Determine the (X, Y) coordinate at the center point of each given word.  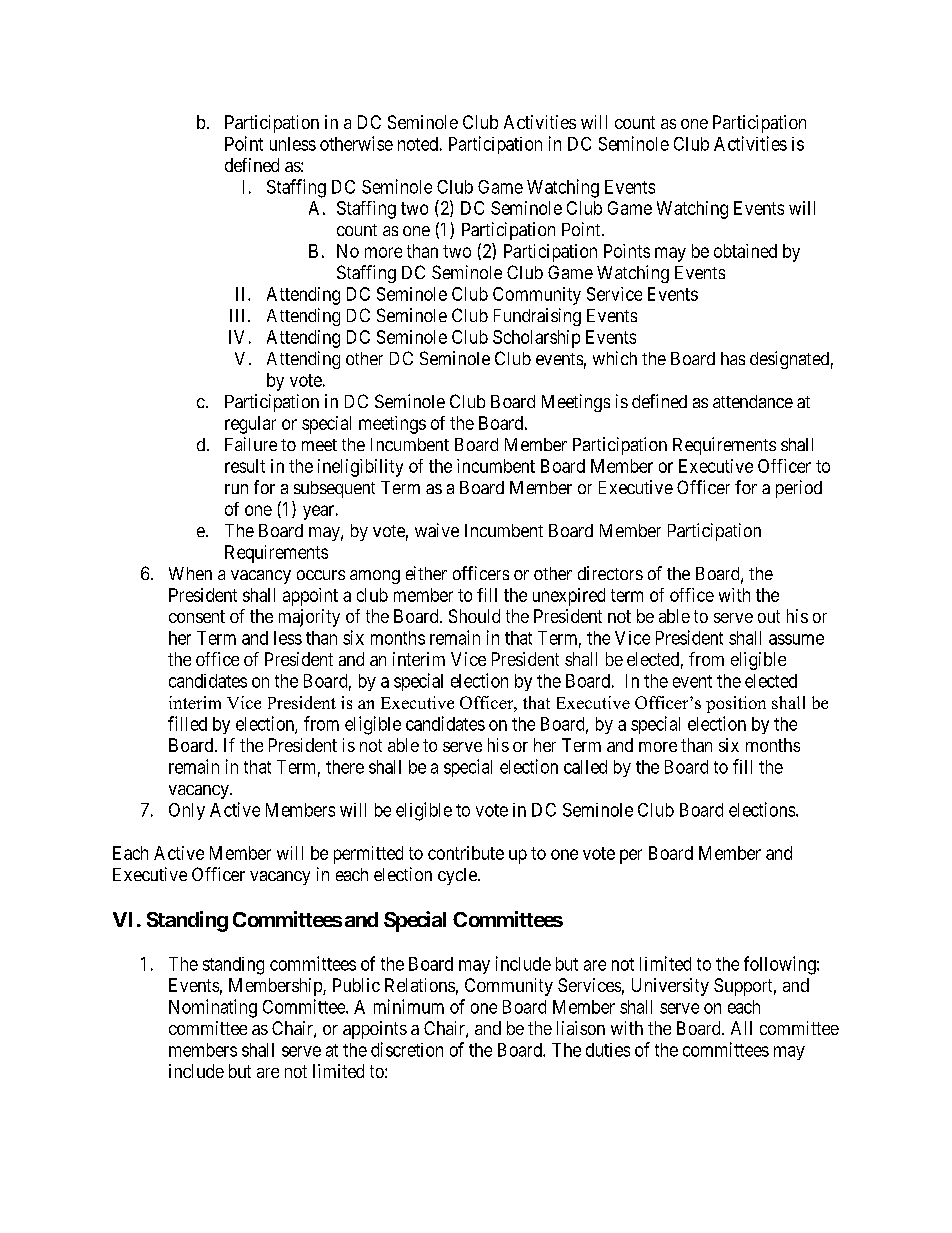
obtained (745, 251)
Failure (251, 444)
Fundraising (537, 317)
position (736, 704)
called (585, 767)
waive (437, 530)
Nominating (213, 1008)
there (345, 767)
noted (418, 144)
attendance (753, 401)
